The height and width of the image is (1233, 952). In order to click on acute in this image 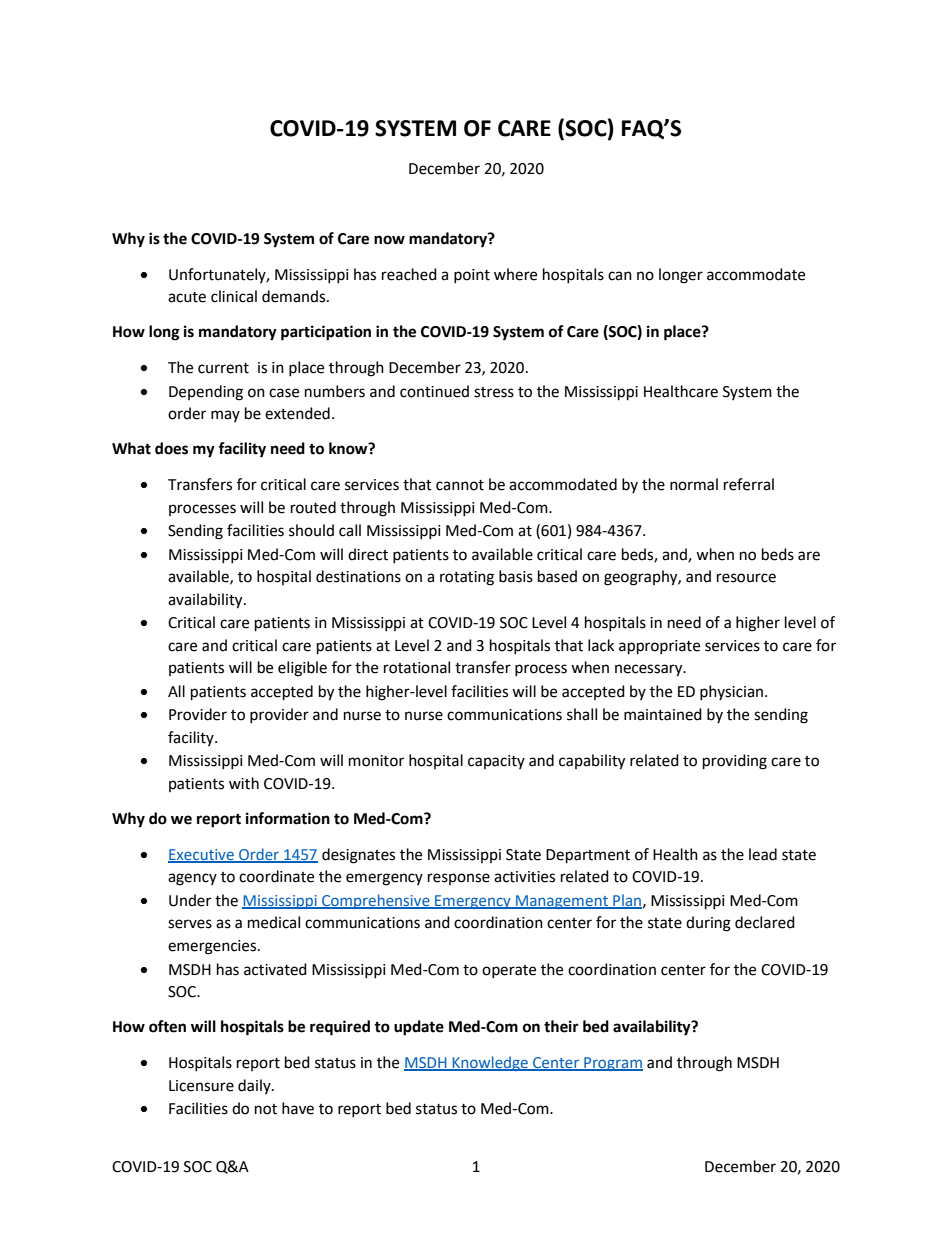, I will do `click(187, 297)`.
